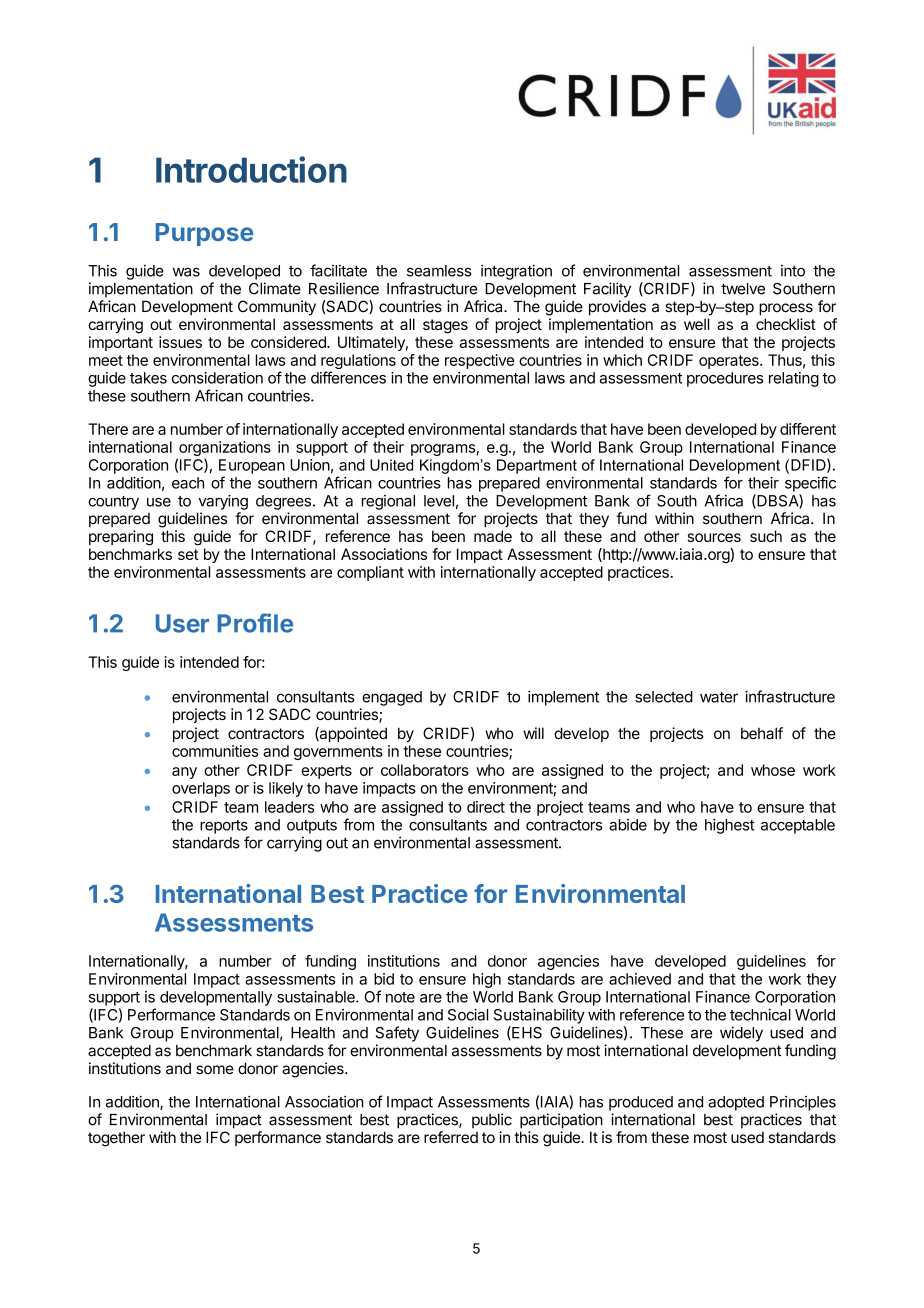 This image has width=924, height=1308. What do you see at coordinates (215, 1070) in the image?
I see `some` at bounding box center [215, 1070].
